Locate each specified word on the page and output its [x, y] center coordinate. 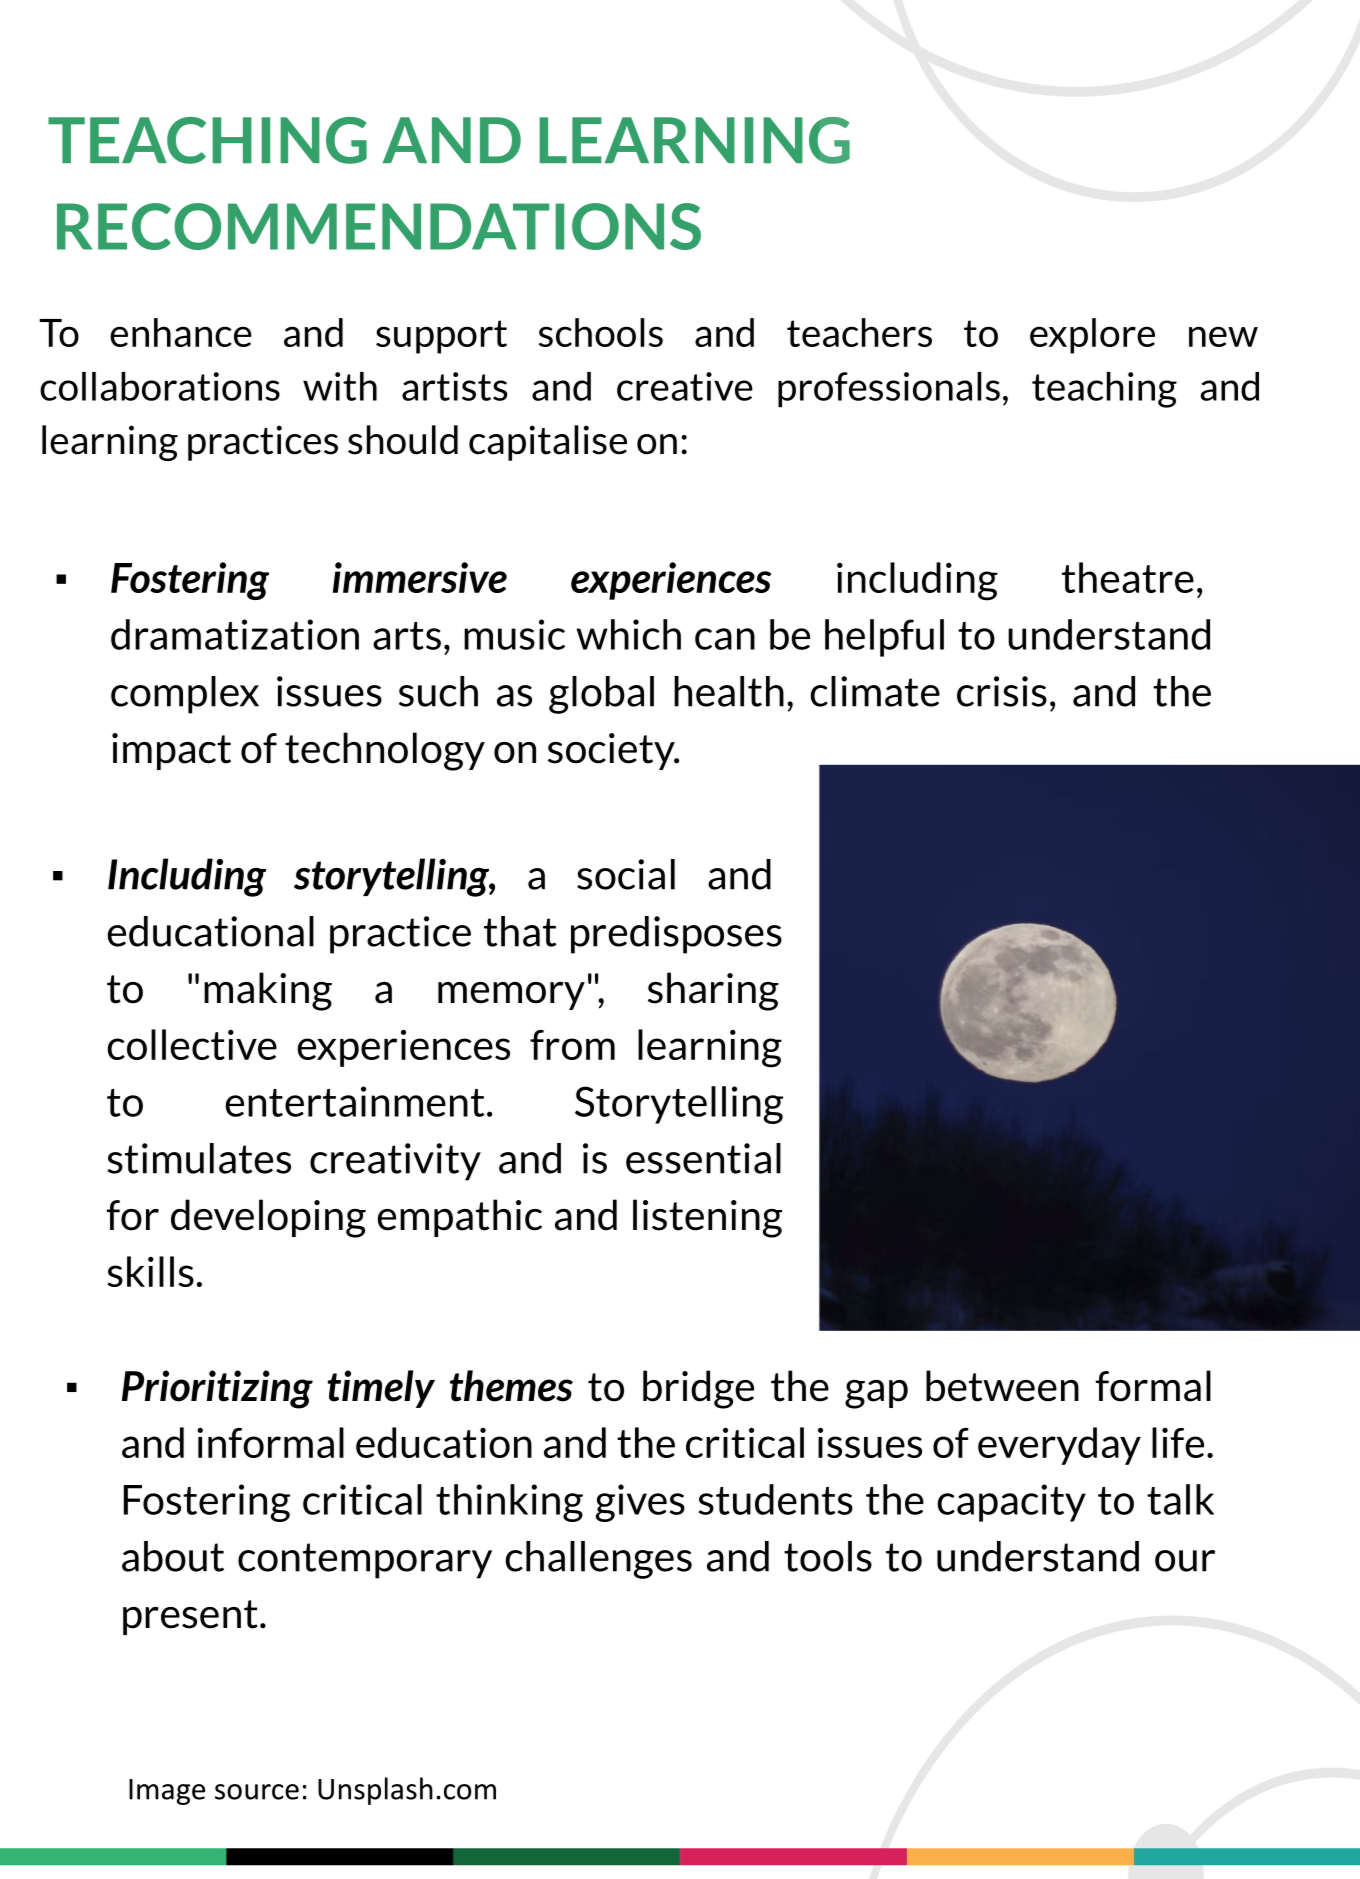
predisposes [676, 935]
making [268, 991]
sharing [713, 991]
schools [601, 332]
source [257, 1792]
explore [1092, 336]
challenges [598, 1560]
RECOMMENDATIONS [379, 226]
